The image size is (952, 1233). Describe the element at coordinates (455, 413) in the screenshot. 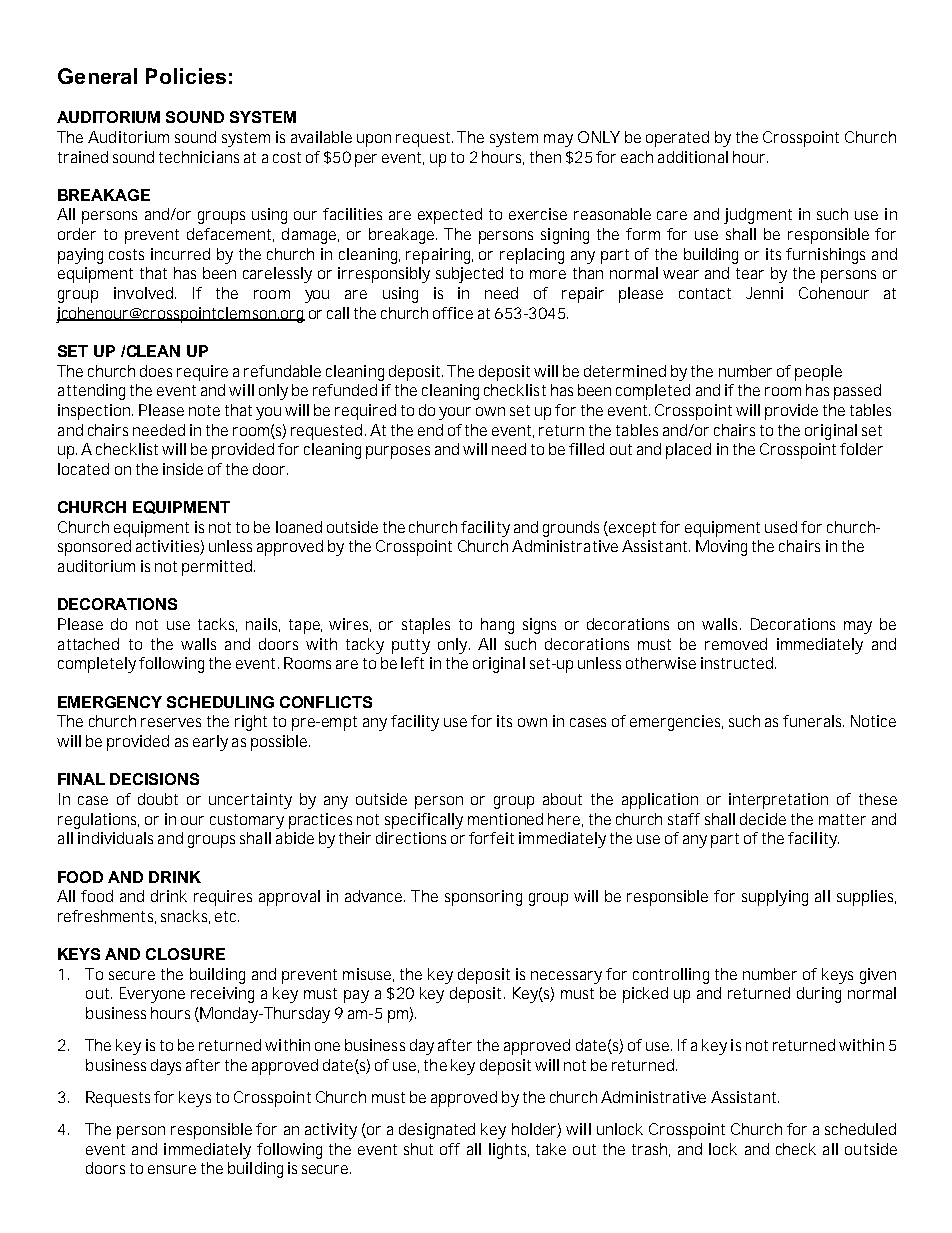

I see `your` at that location.
